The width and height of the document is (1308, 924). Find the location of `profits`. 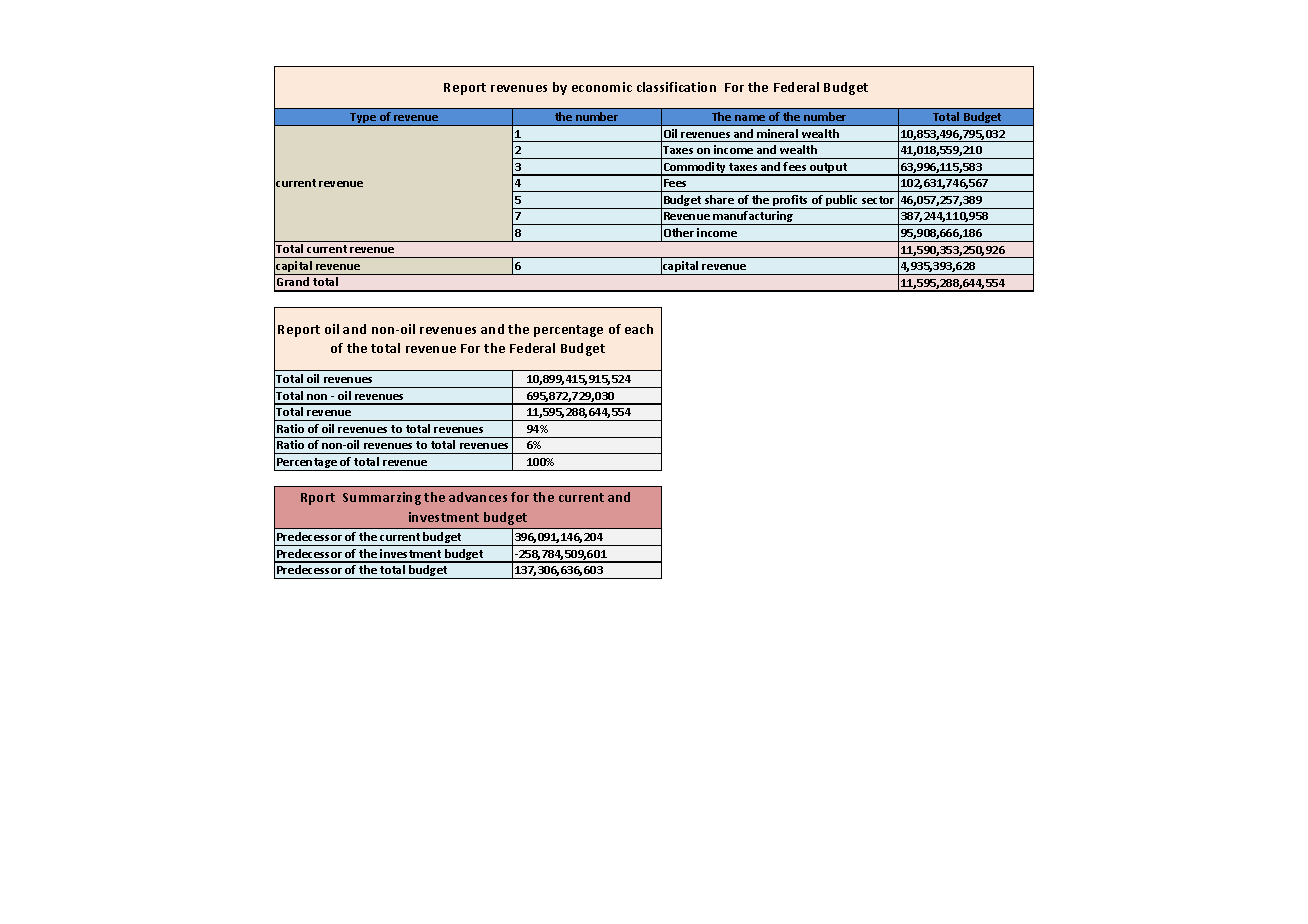

profits is located at coordinates (791, 202).
